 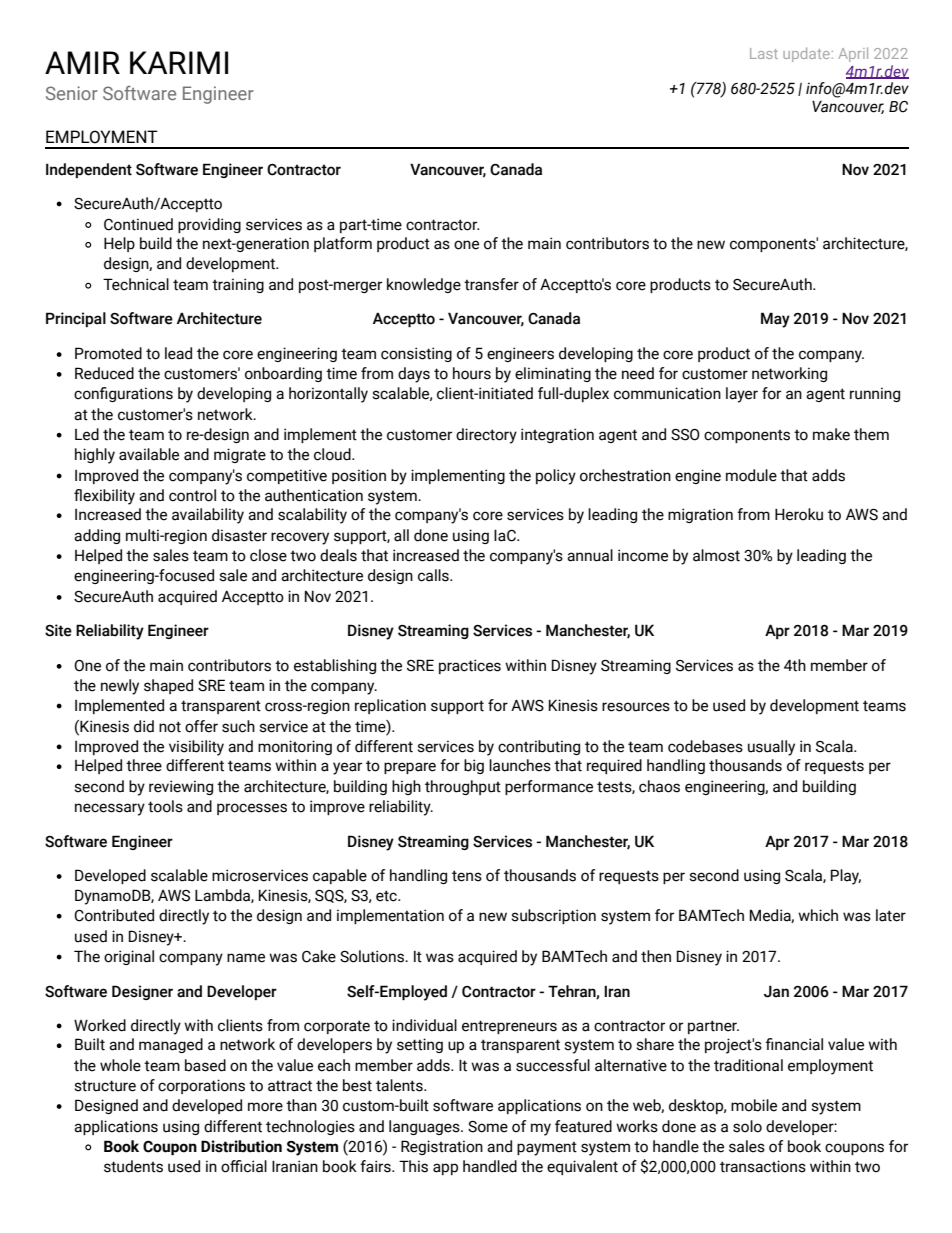 I want to click on reviewing, so click(x=181, y=787).
